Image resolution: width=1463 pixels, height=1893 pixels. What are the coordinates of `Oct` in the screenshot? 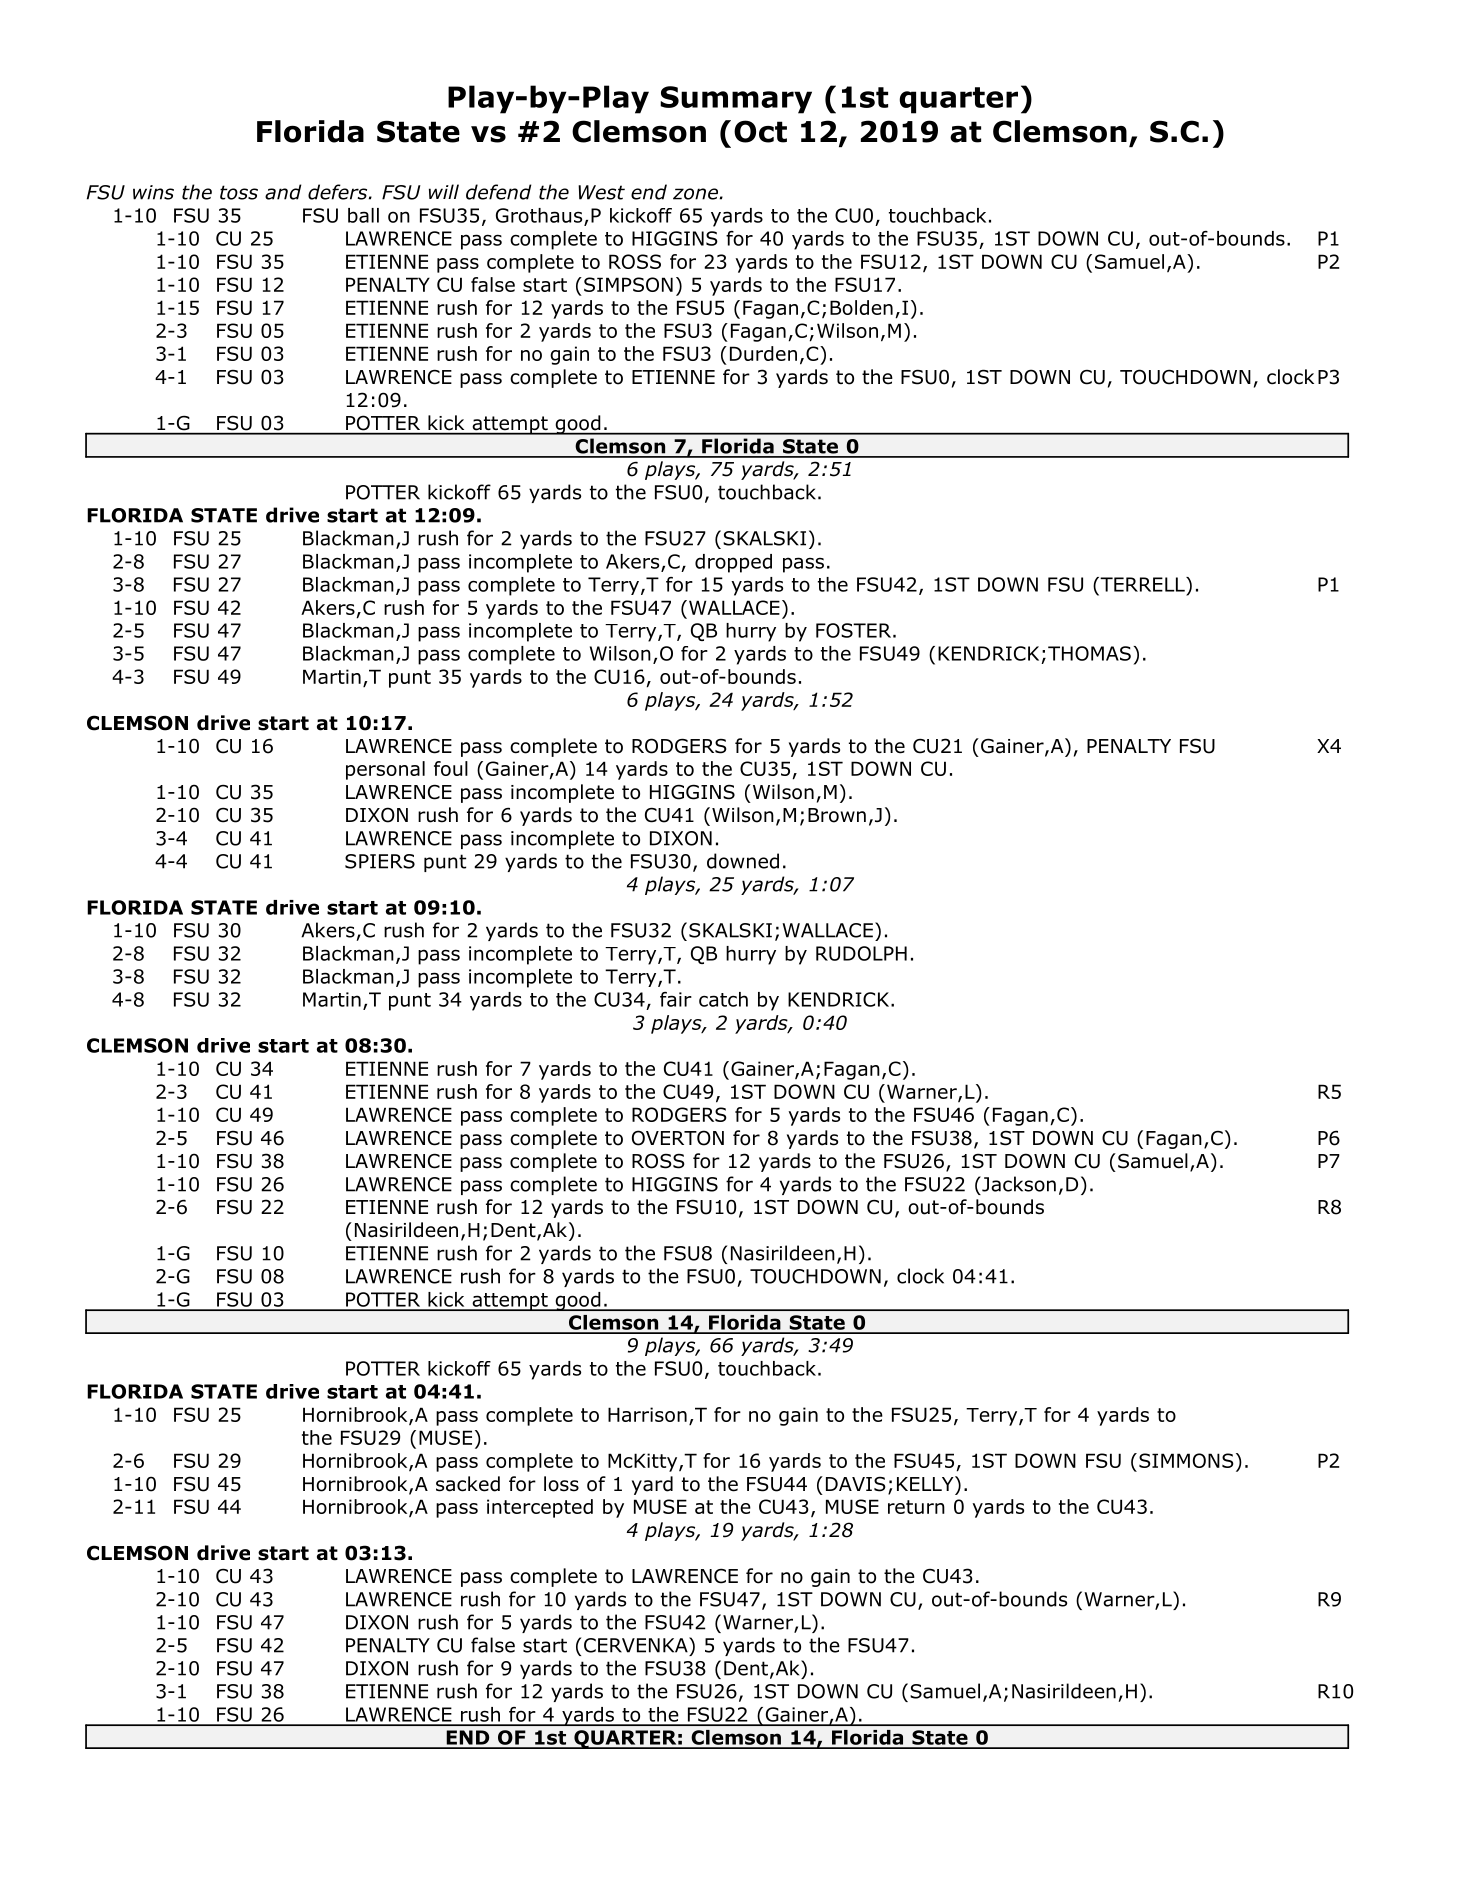 It's located at (760, 131).
